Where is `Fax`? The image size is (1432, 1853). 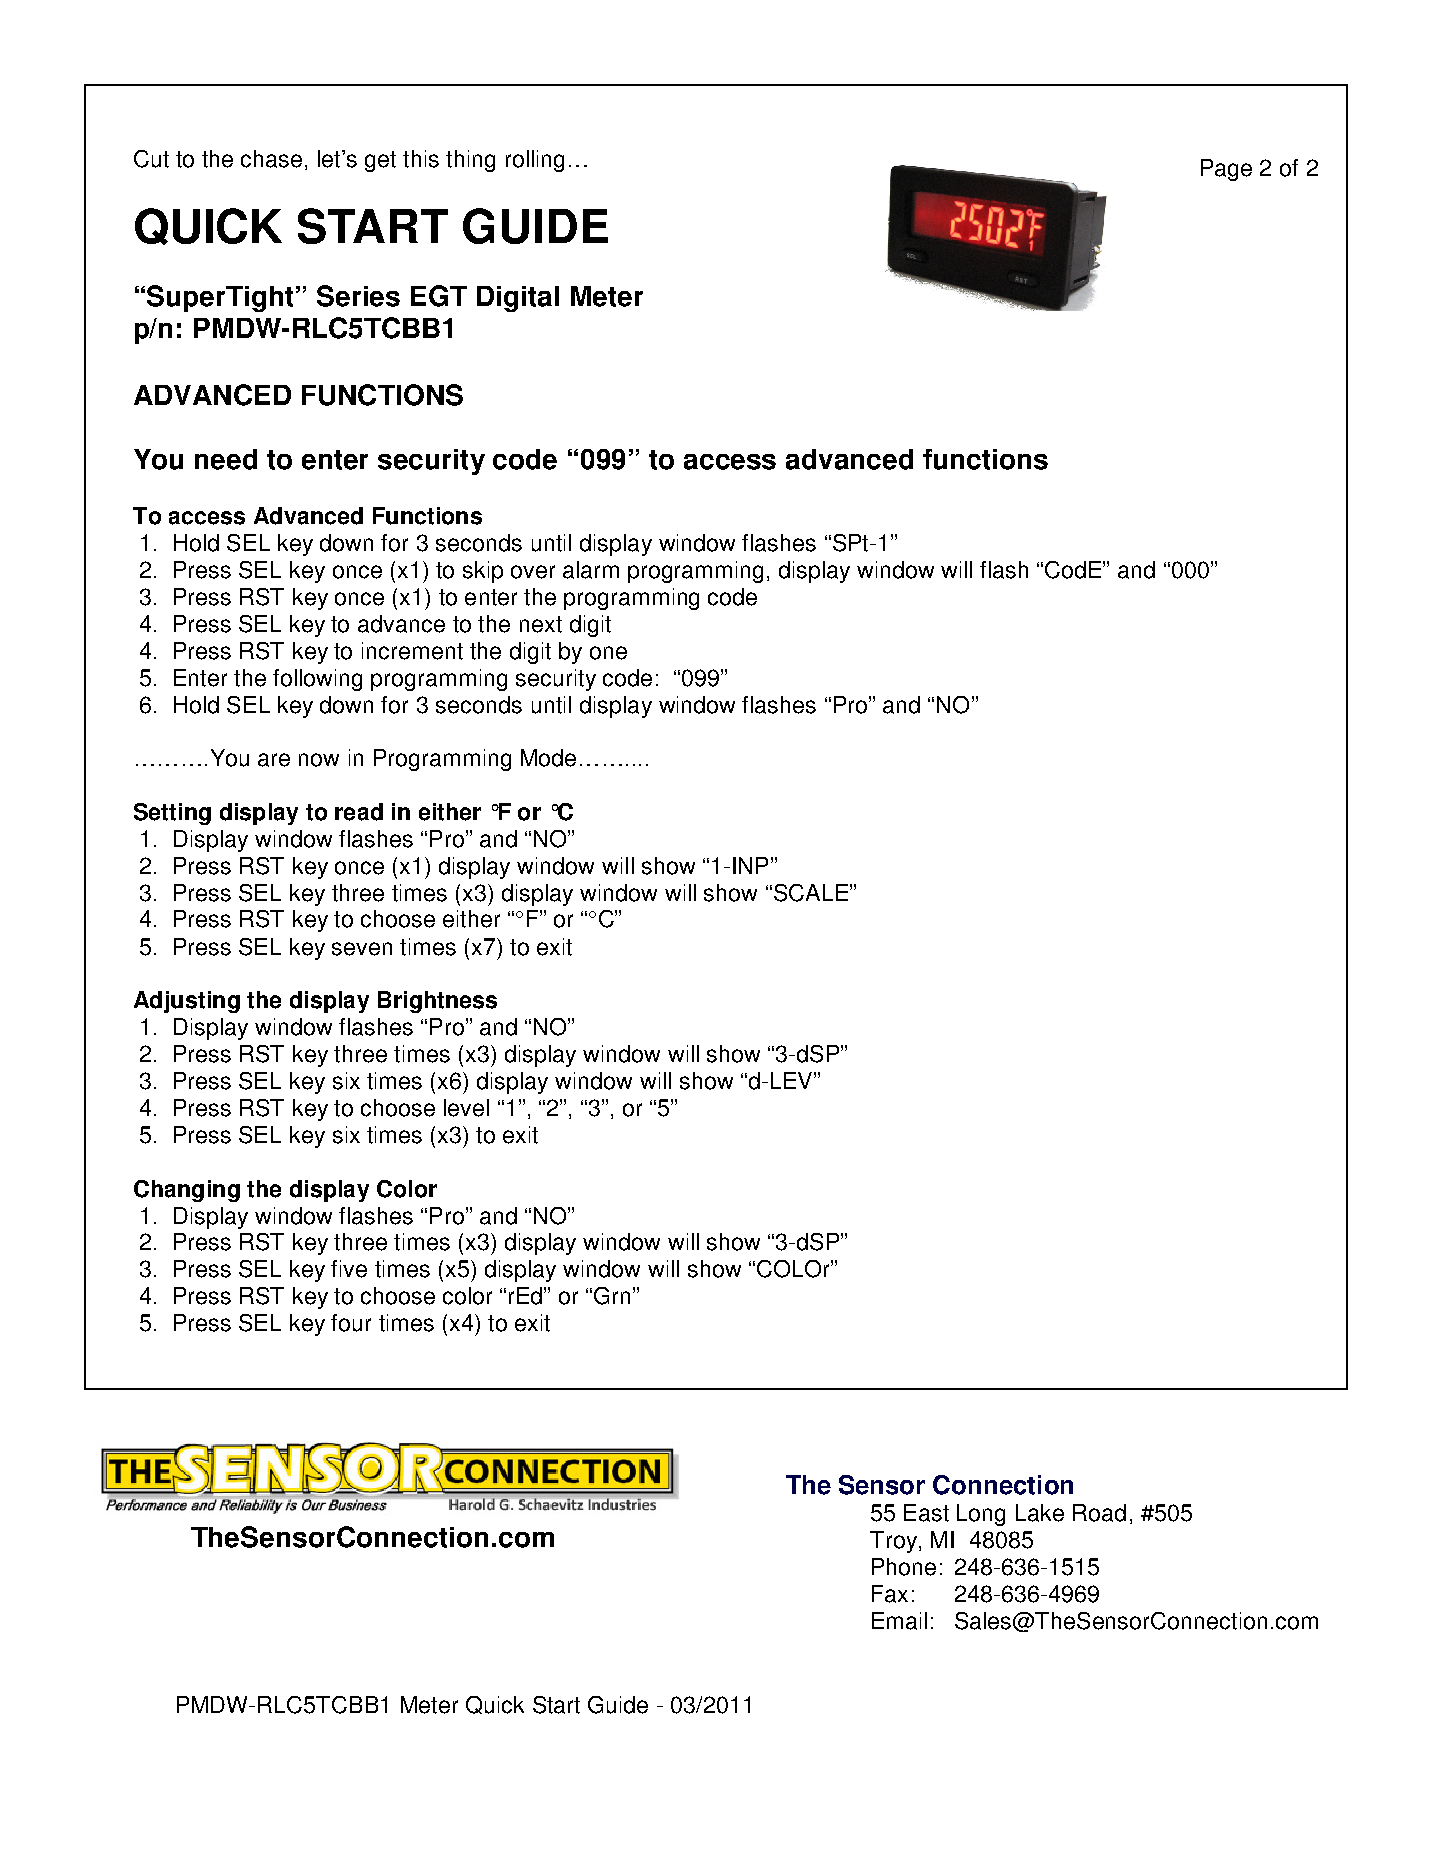
Fax is located at coordinates (890, 1594).
